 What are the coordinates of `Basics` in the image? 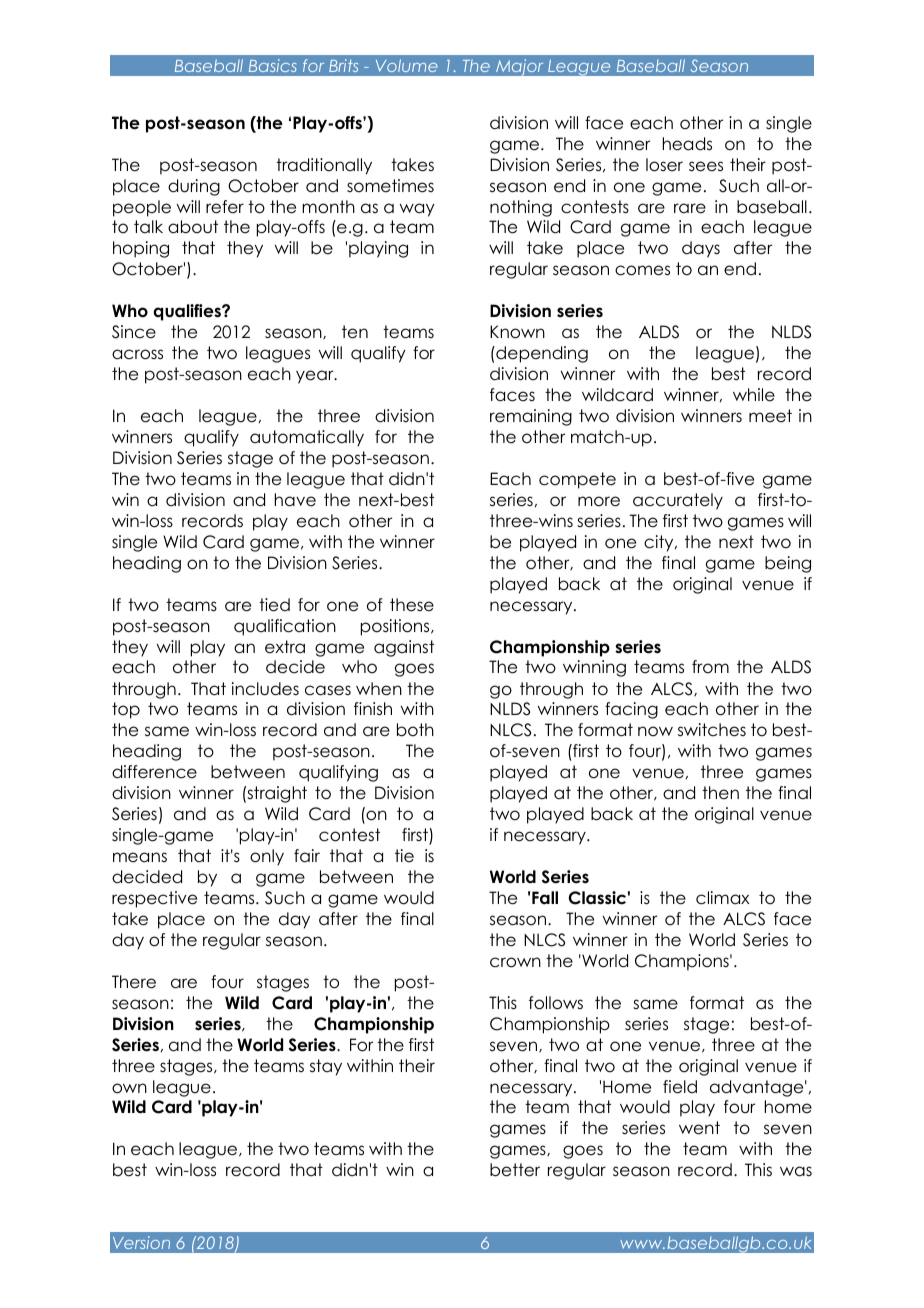 It's located at (272, 65).
